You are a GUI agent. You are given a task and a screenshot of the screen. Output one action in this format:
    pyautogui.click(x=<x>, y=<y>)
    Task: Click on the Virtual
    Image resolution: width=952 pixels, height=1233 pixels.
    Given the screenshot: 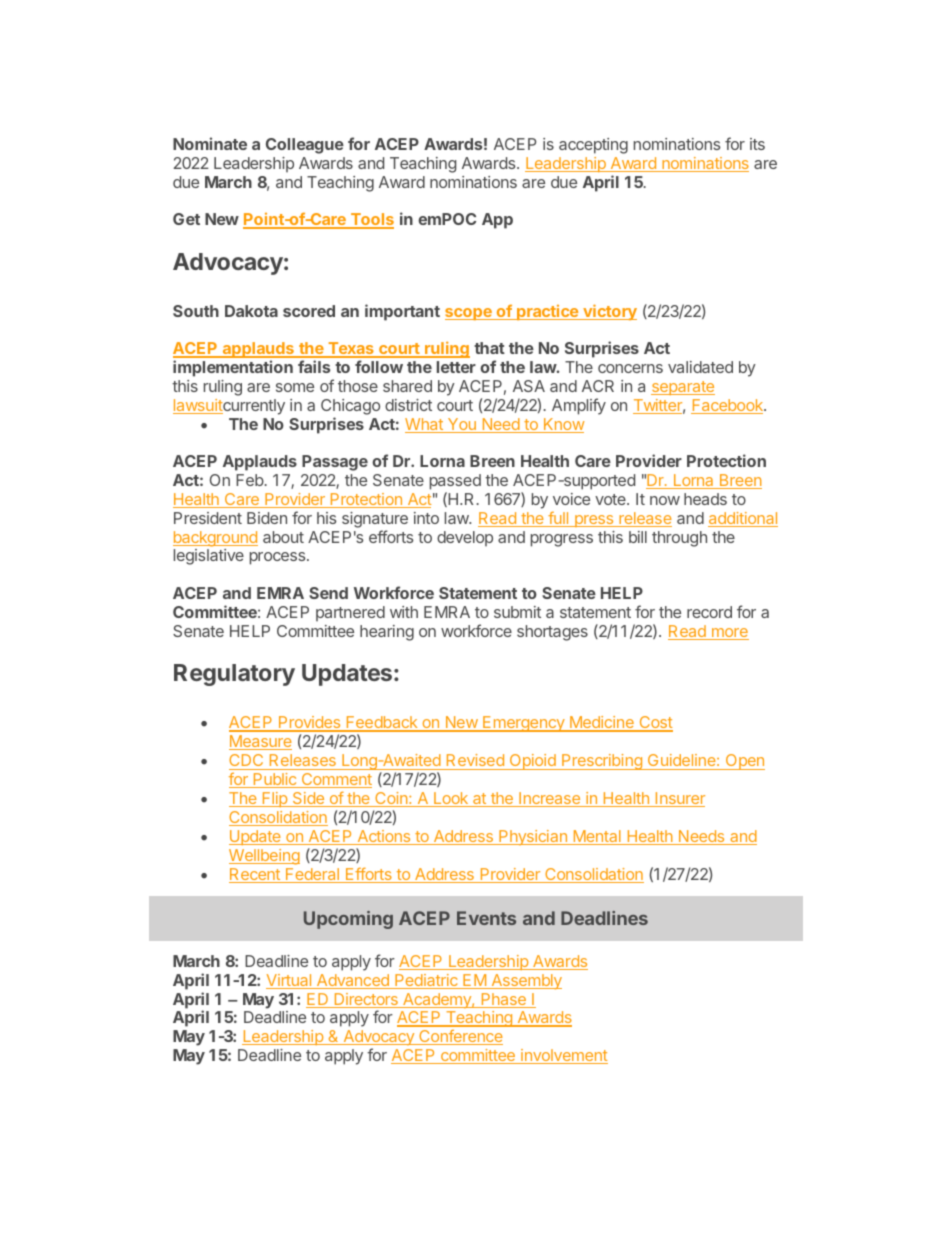 What is the action you would take?
    pyautogui.click(x=290, y=981)
